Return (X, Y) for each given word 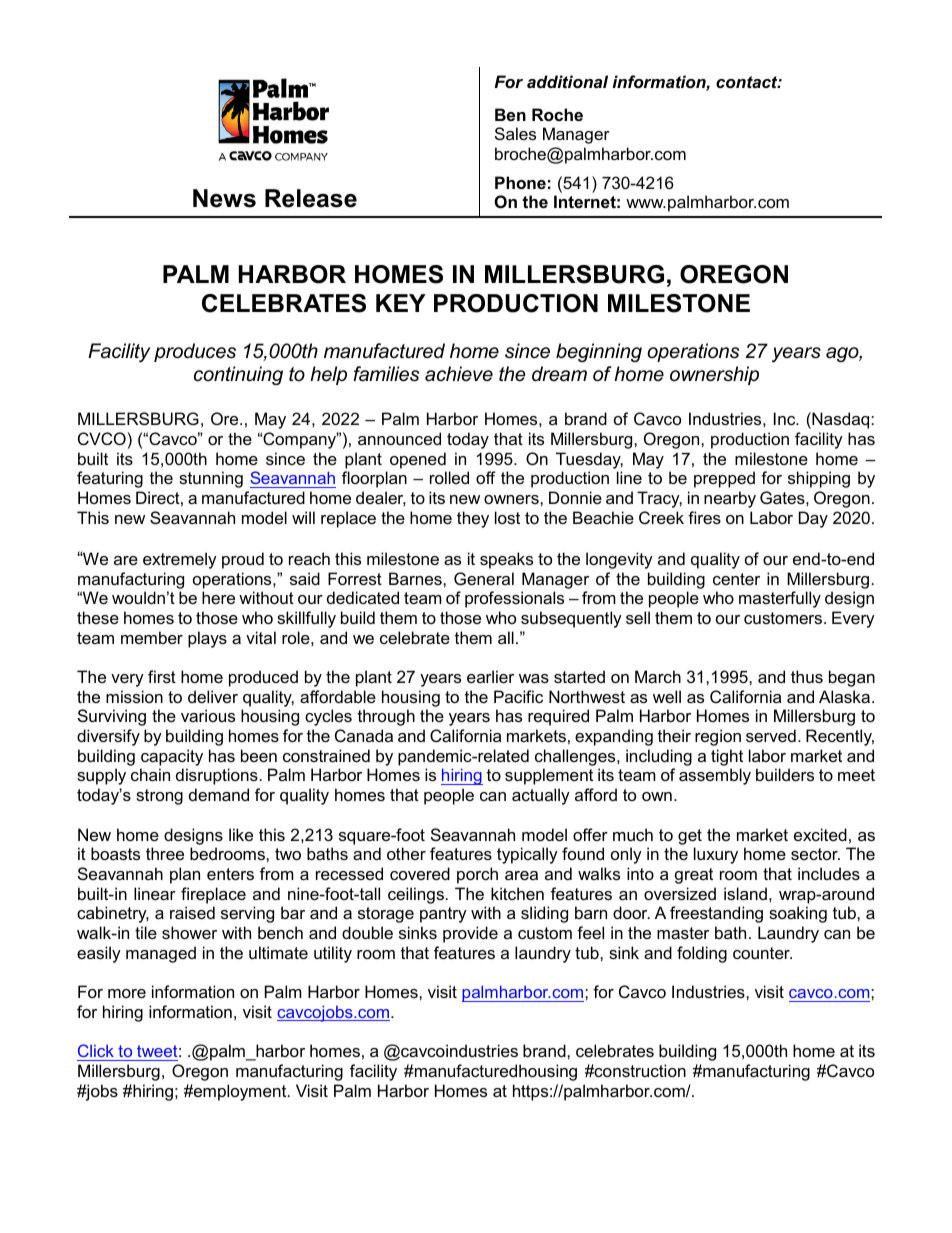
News (224, 198)
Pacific (518, 696)
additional (567, 81)
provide (470, 934)
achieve (459, 374)
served (771, 735)
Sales (515, 133)
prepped (724, 479)
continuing (238, 375)
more (127, 993)
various (208, 715)
